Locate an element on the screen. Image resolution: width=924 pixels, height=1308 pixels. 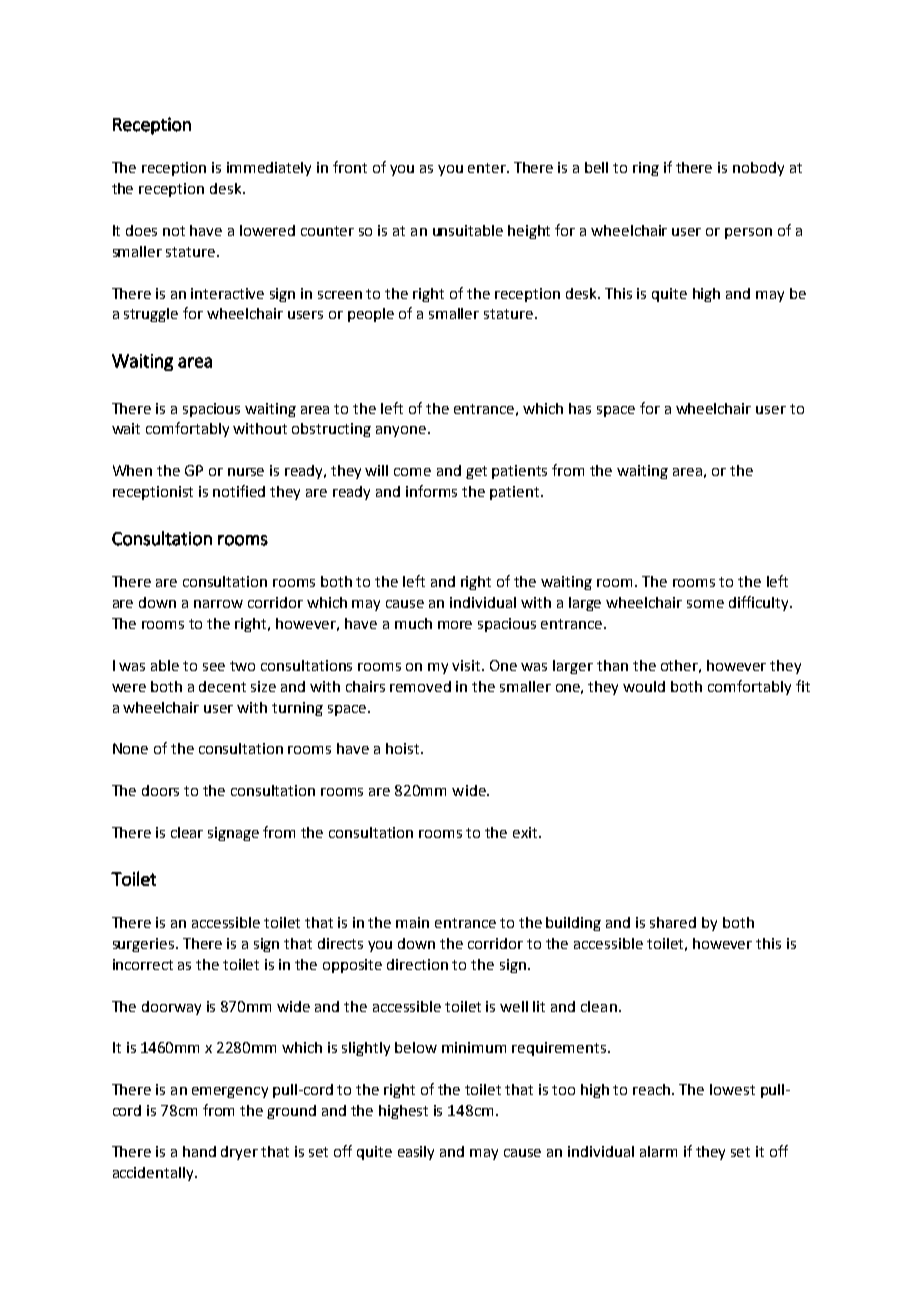
hand is located at coordinates (199, 1151).
